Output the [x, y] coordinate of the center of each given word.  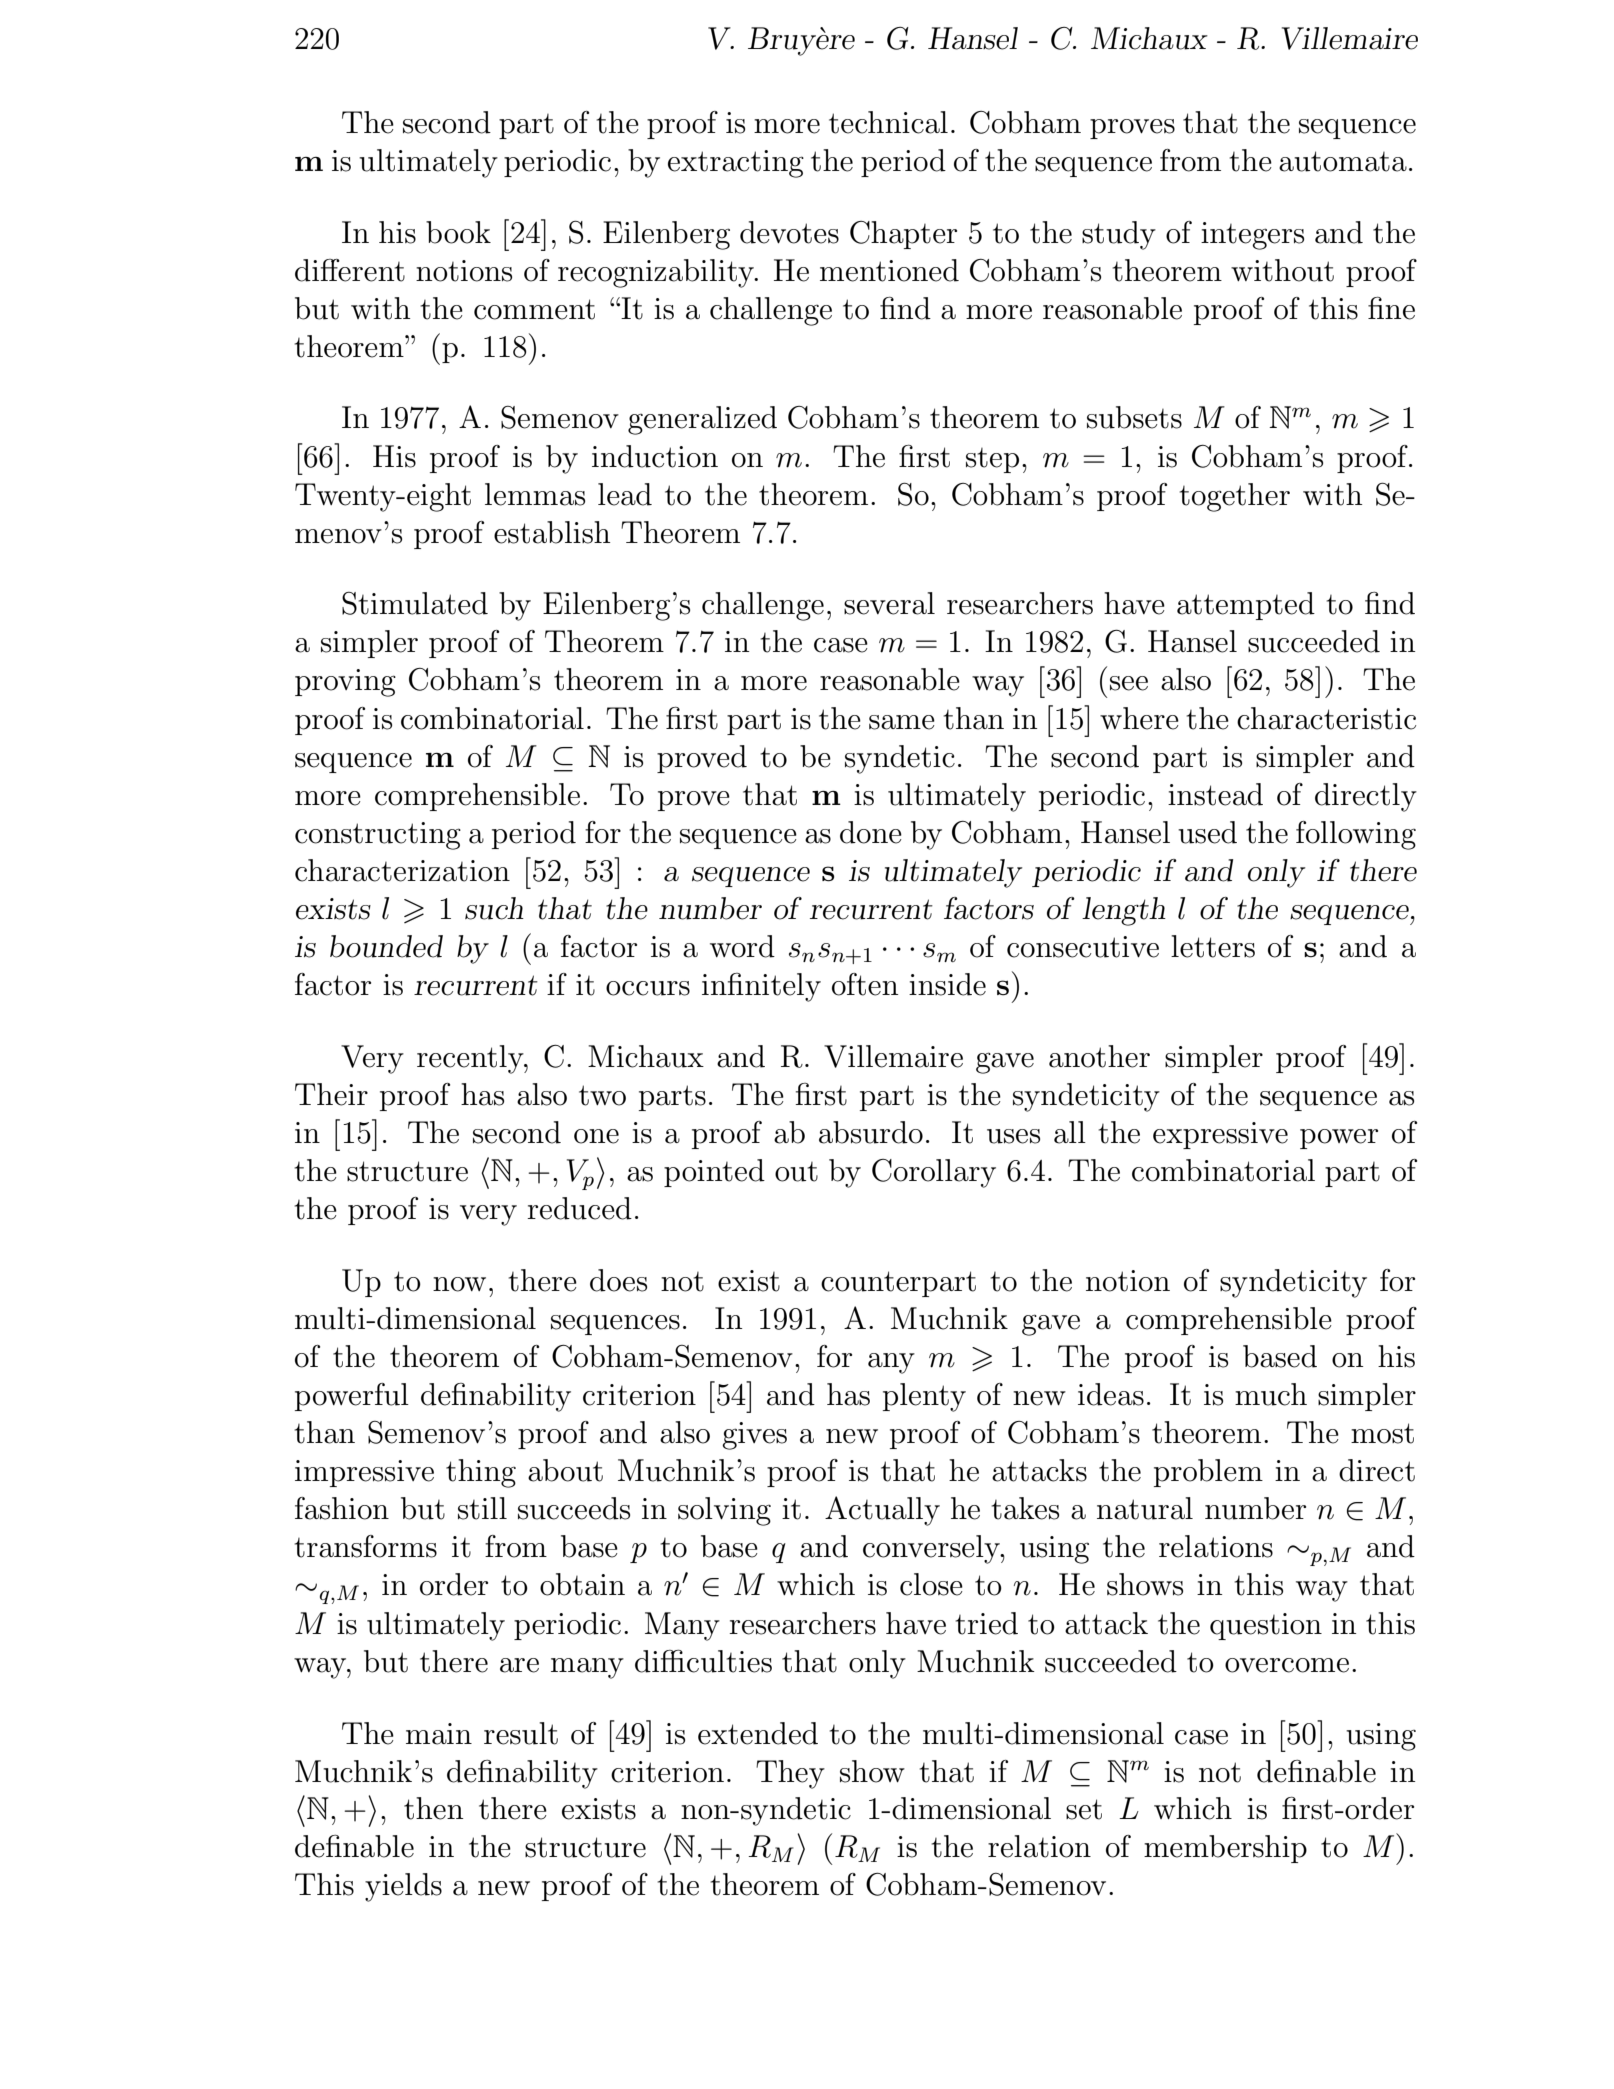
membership [1225, 1849]
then [433, 1808]
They [790, 1774]
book [458, 232]
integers [1252, 236]
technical [888, 122]
